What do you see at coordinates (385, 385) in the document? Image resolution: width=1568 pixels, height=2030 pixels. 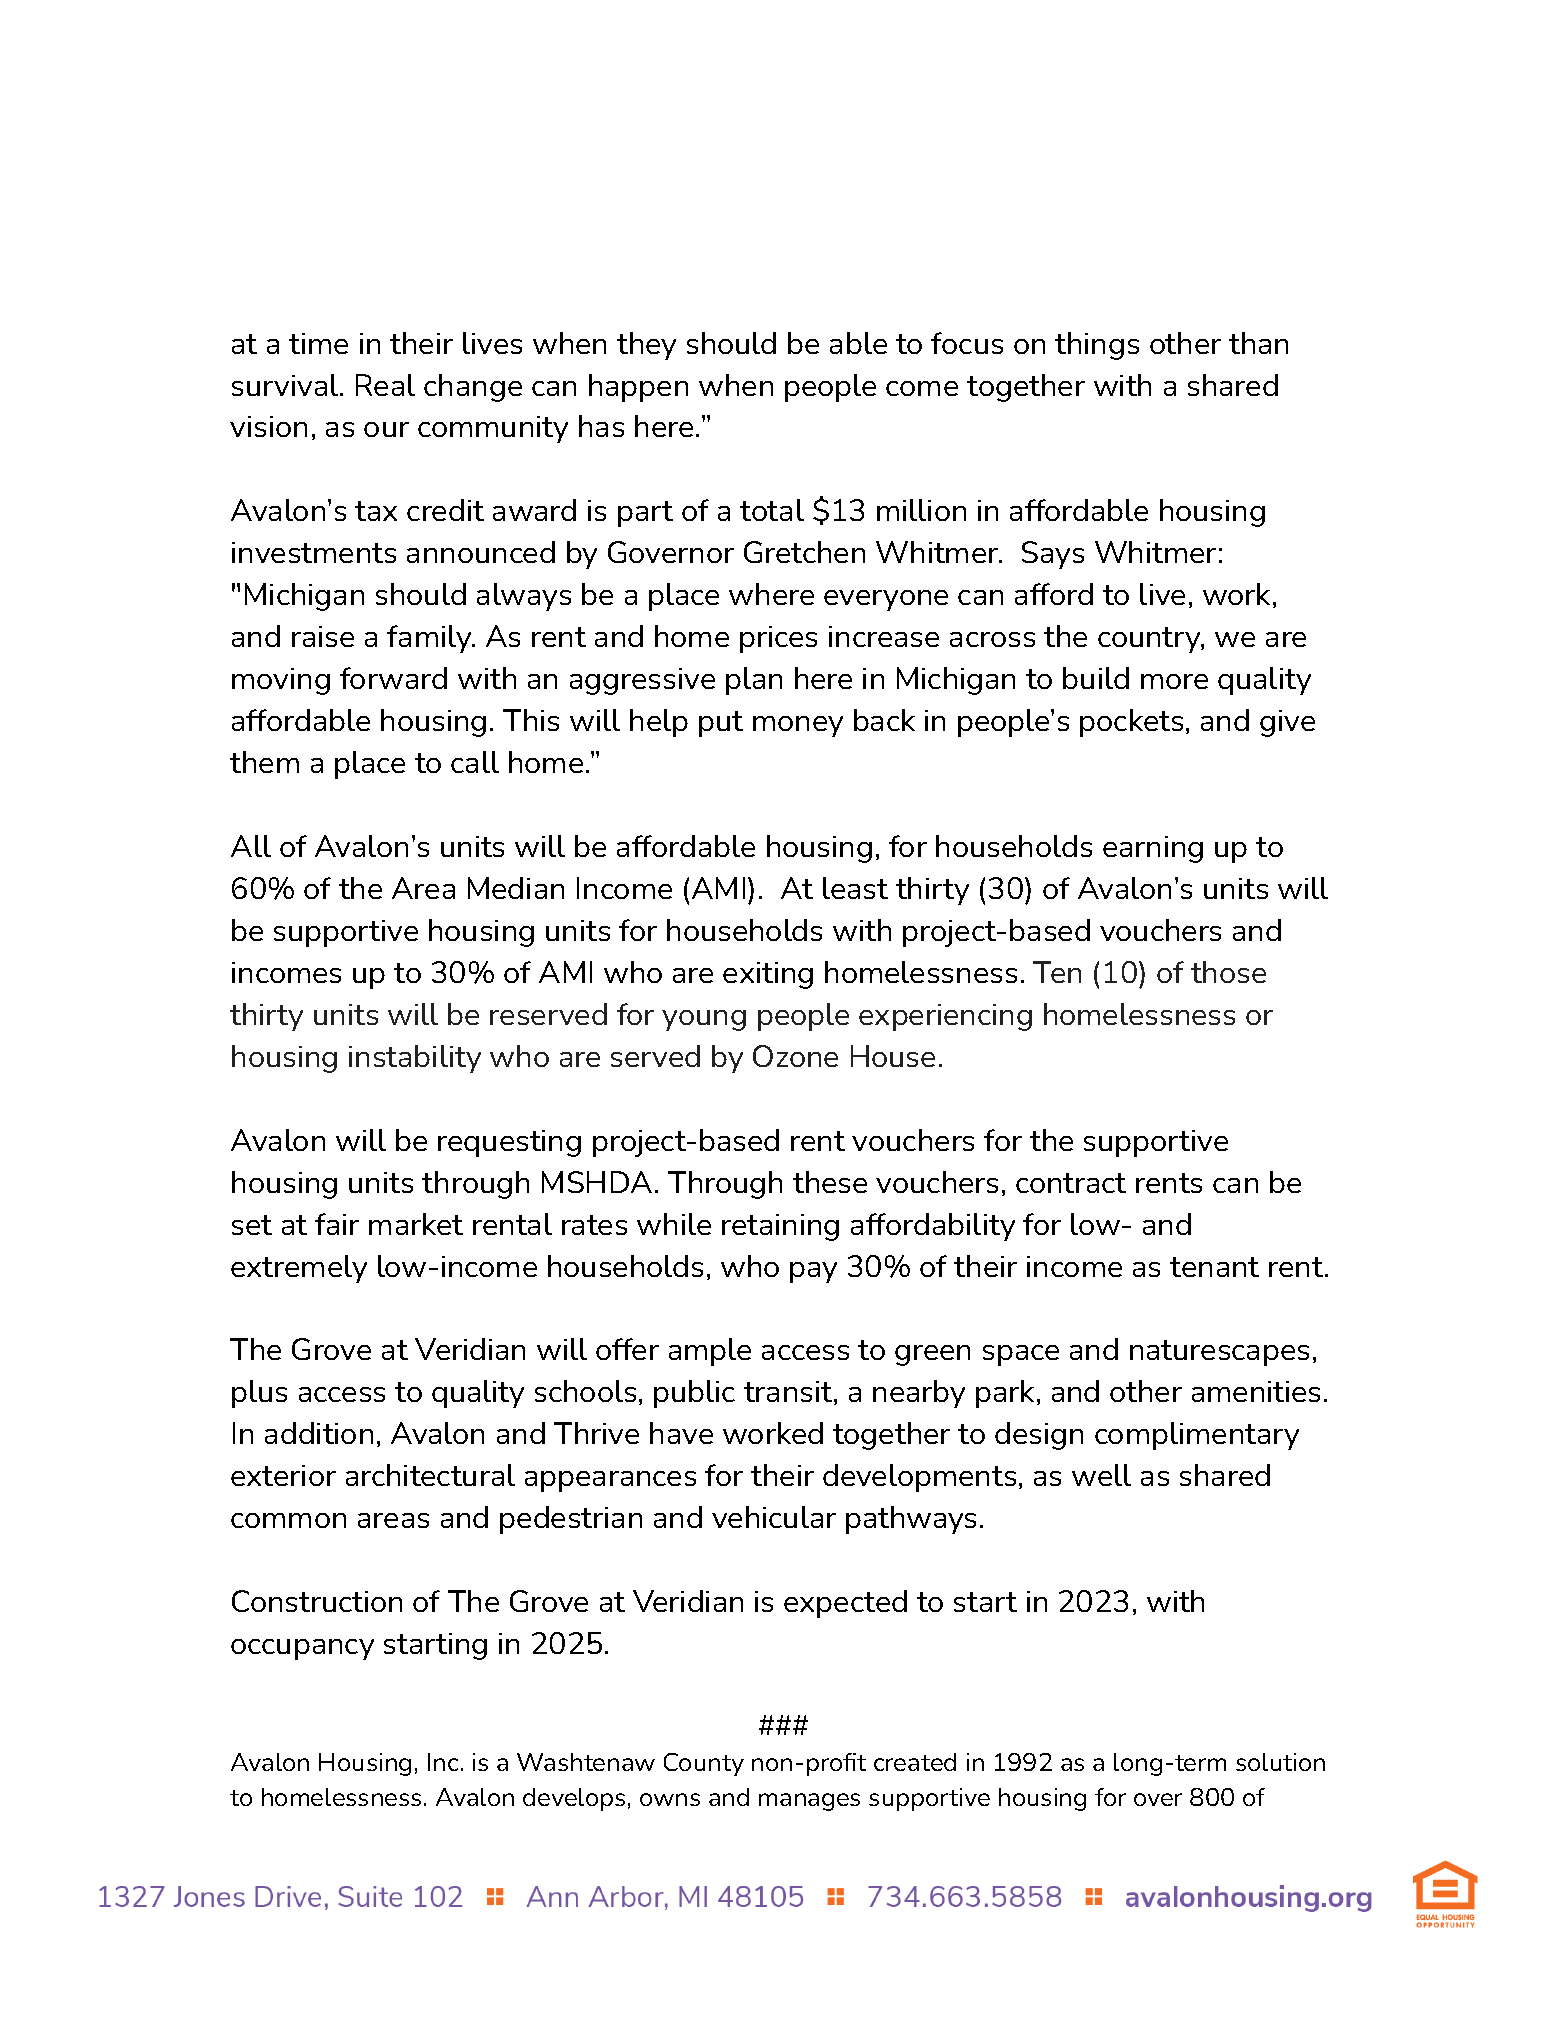 I see `Real` at bounding box center [385, 385].
